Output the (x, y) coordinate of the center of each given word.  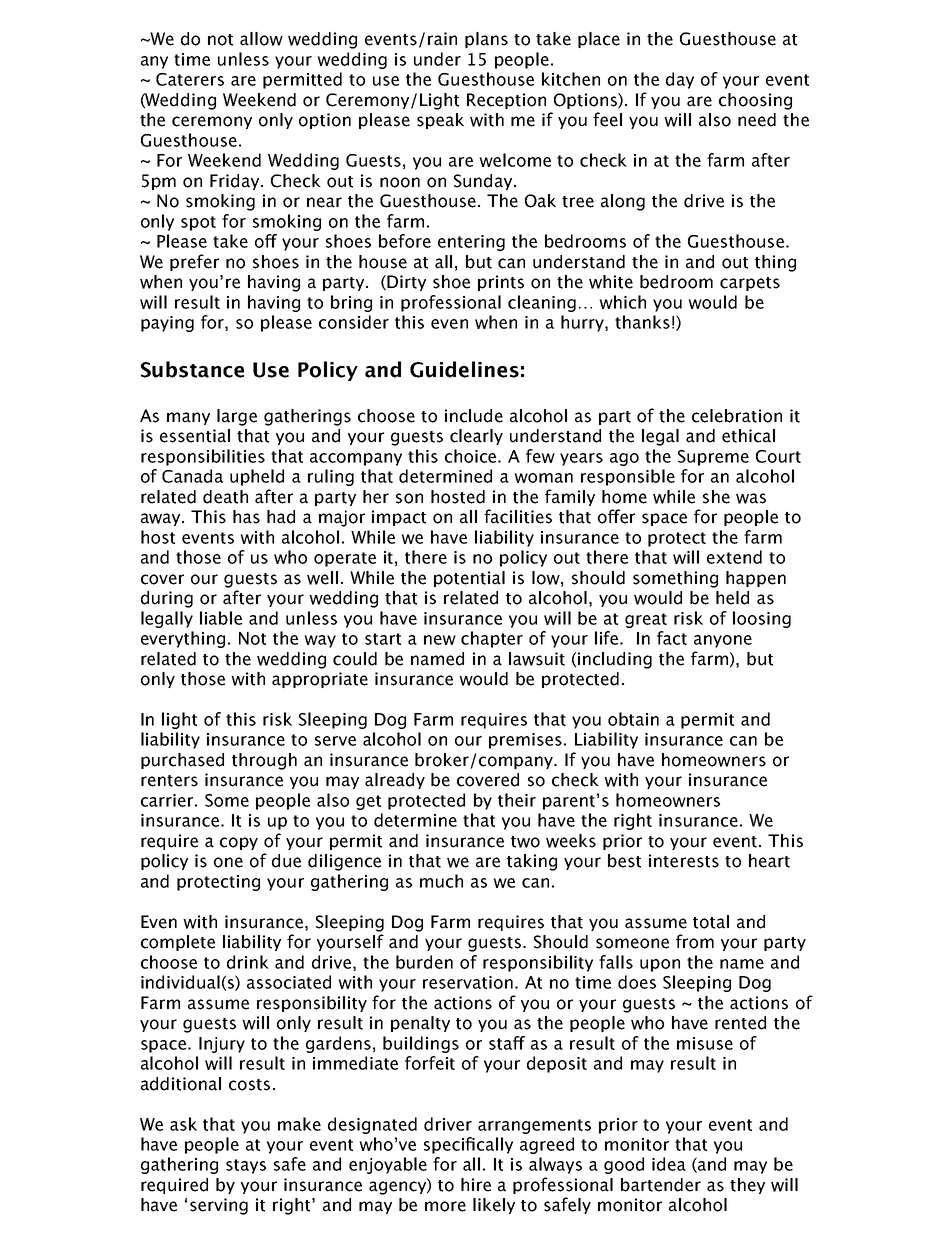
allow (261, 39)
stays (246, 1166)
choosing (755, 101)
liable (221, 618)
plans (486, 40)
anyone (723, 641)
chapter (492, 639)
